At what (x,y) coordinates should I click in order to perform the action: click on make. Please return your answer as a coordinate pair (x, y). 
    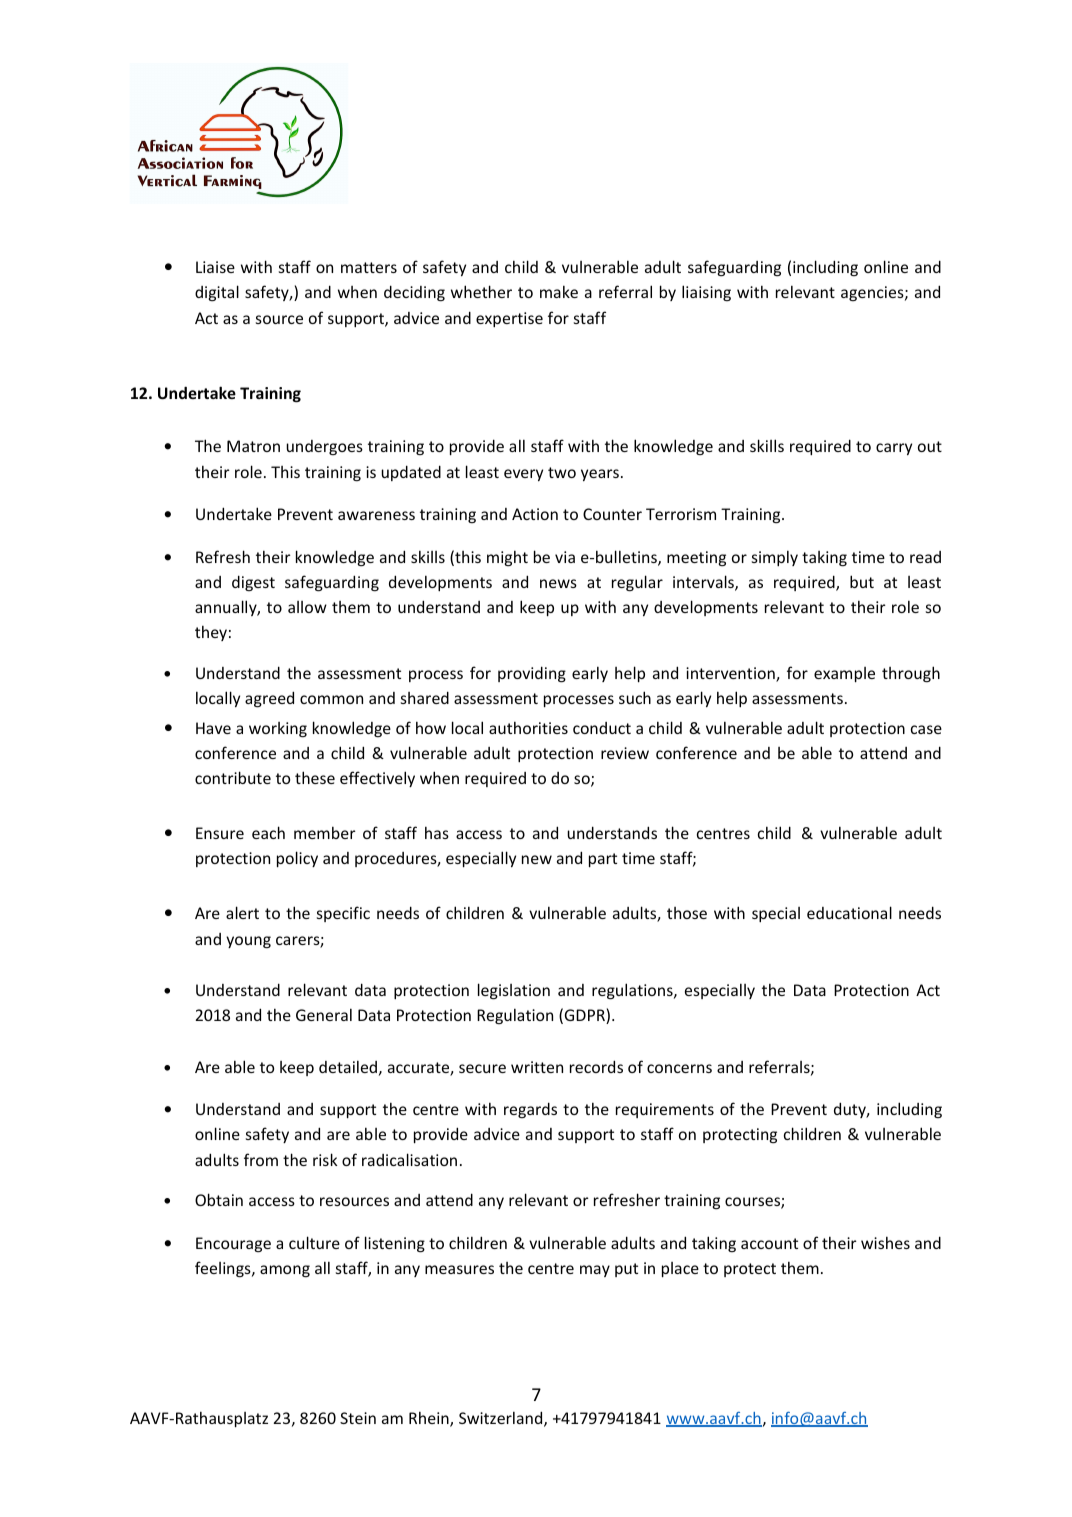
    Looking at the image, I should click on (559, 291).
